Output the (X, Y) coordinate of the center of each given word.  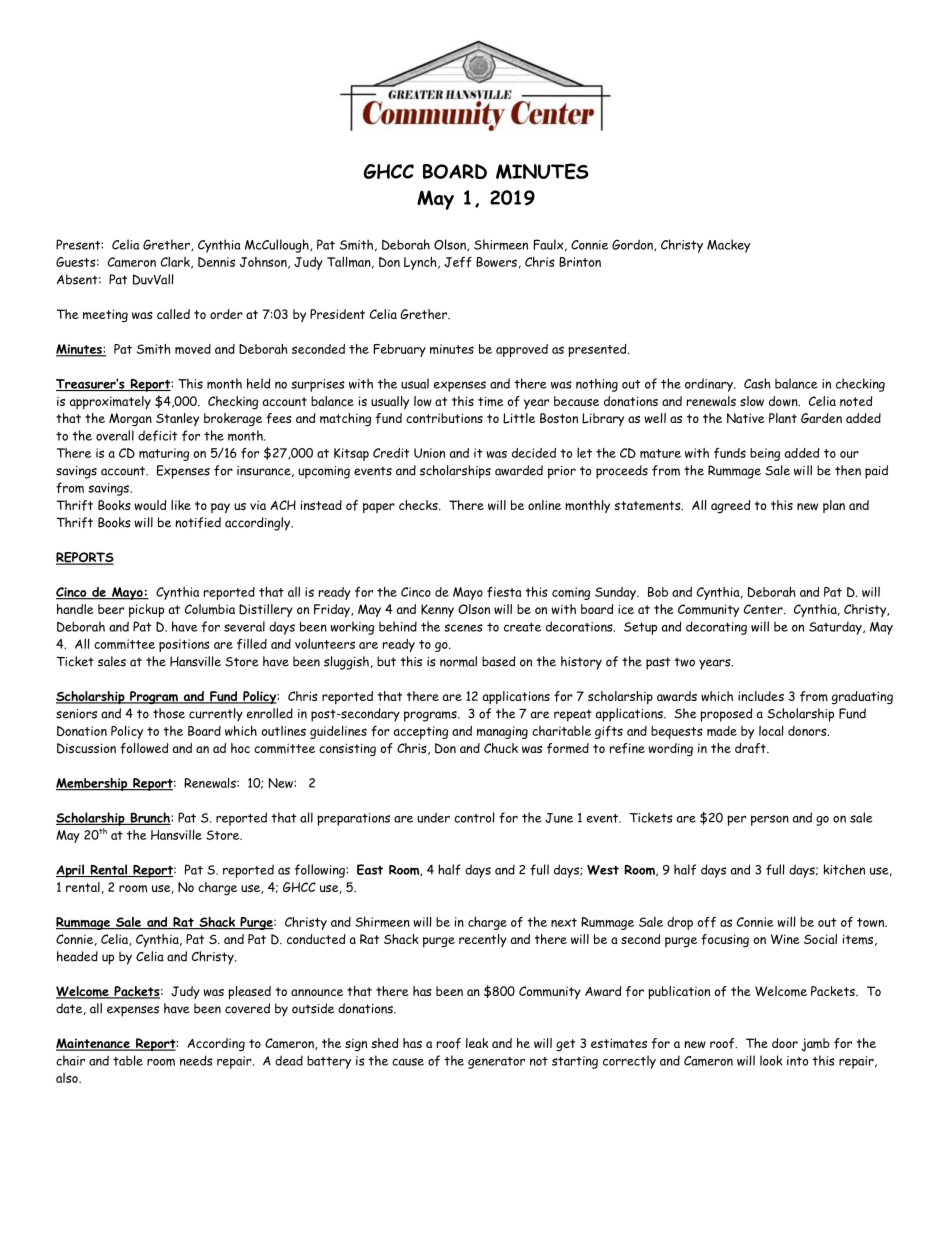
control (474, 817)
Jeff (458, 262)
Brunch (150, 818)
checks (419, 505)
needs (196, 1060)
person (770, 820)
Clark (176, 262)
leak (477, 1043)
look (771, 1060)
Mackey (728, 246)
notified (198, 522)
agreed (730, 506)
